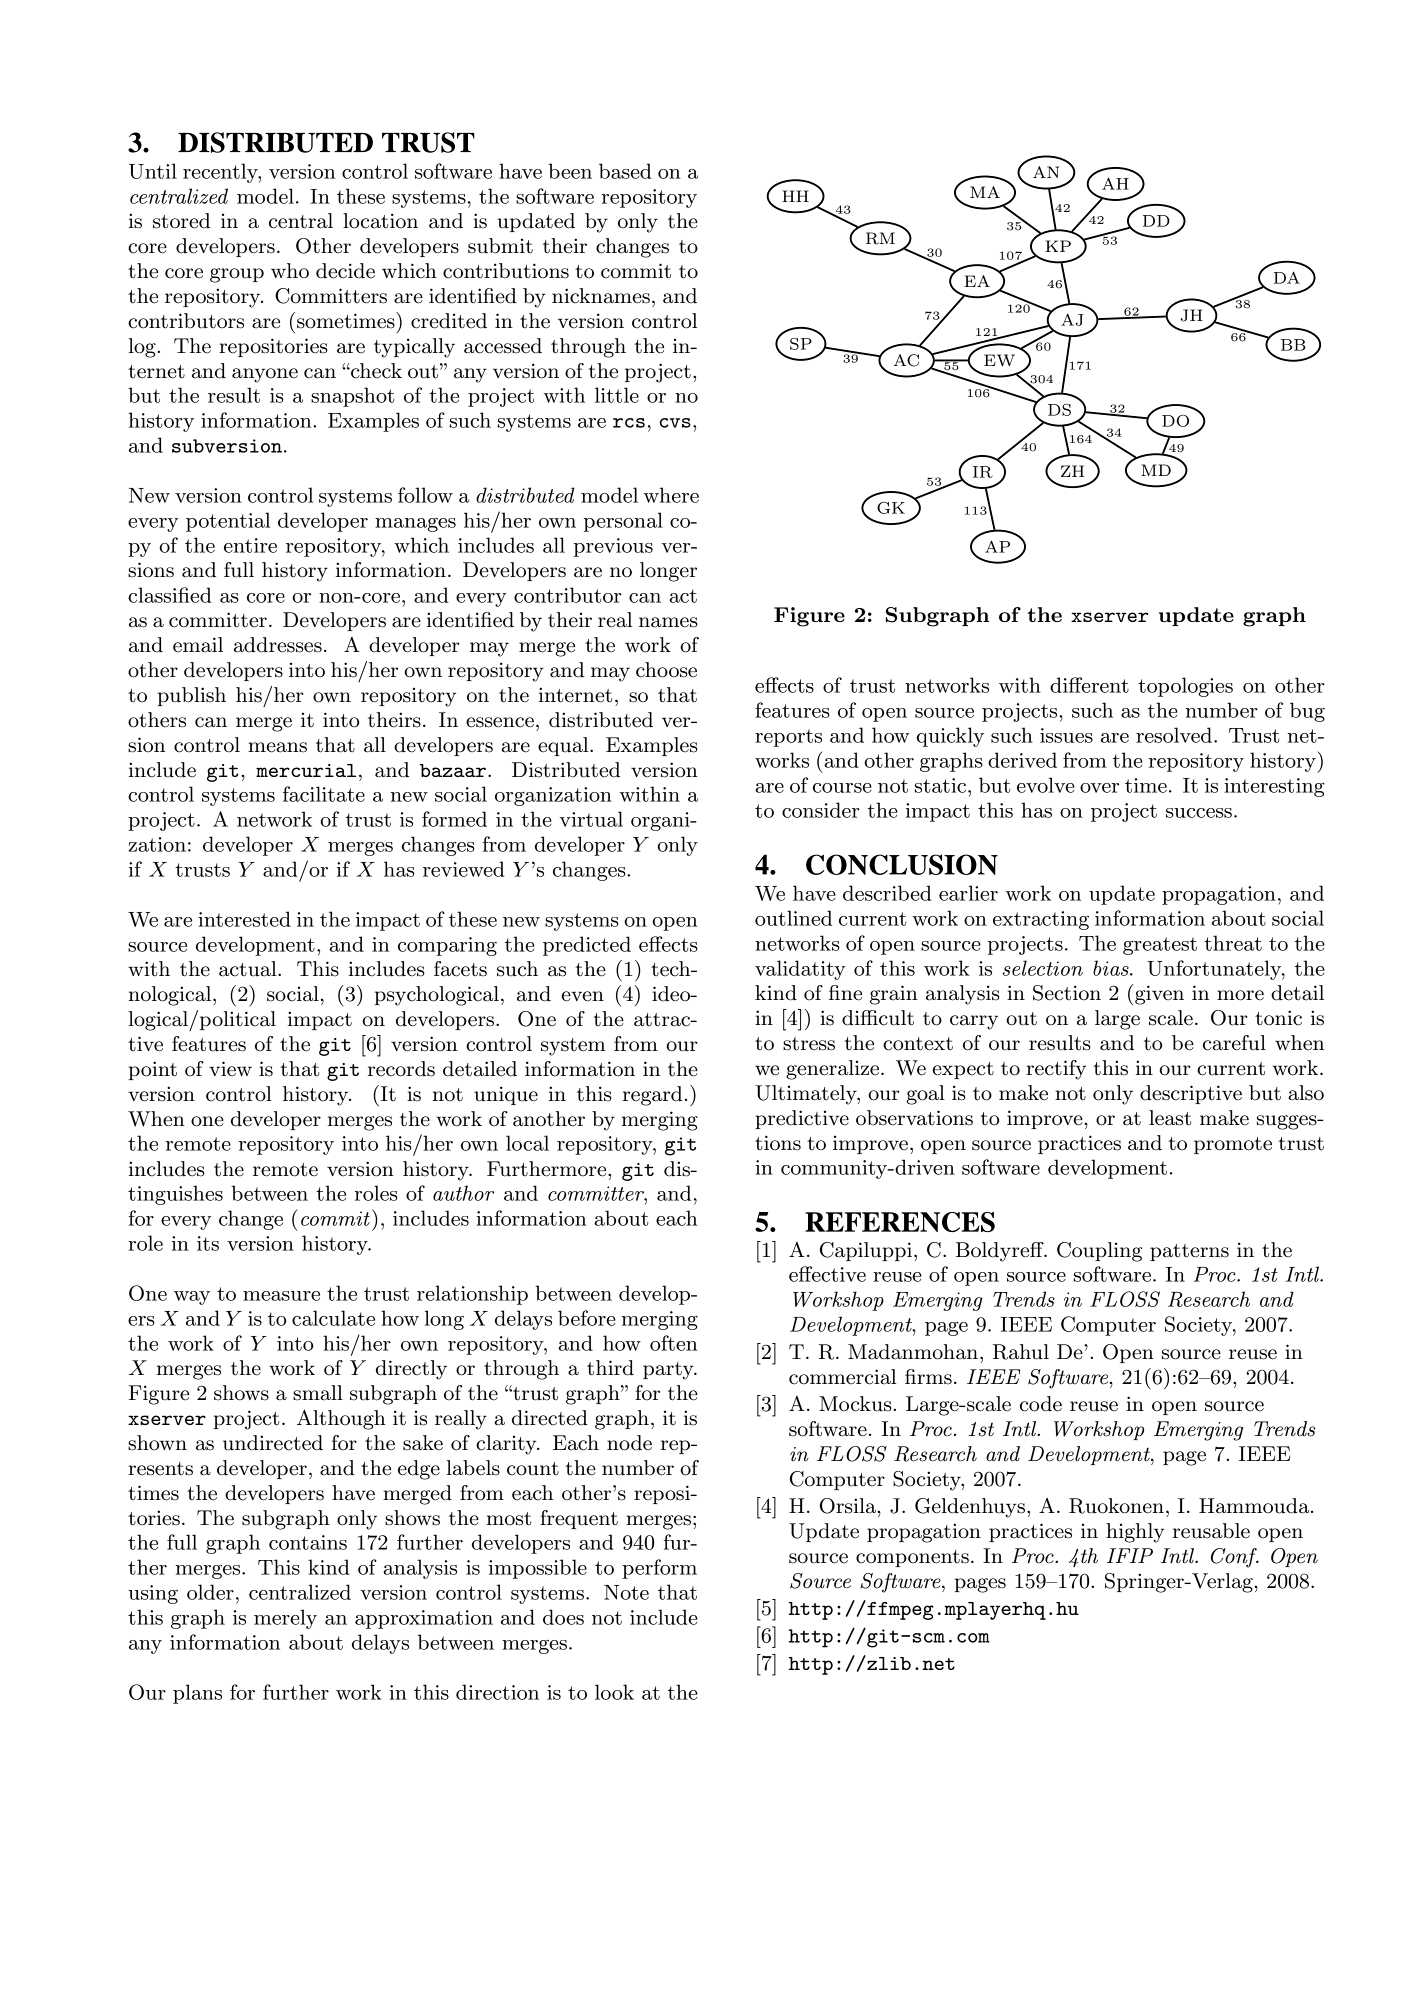 The width and height of the screenshot is (1418, 2007). What do you see at coordinates (1233, 1145) in the screenshot?
I see `promote` at bounding box center [1233, 1145].
